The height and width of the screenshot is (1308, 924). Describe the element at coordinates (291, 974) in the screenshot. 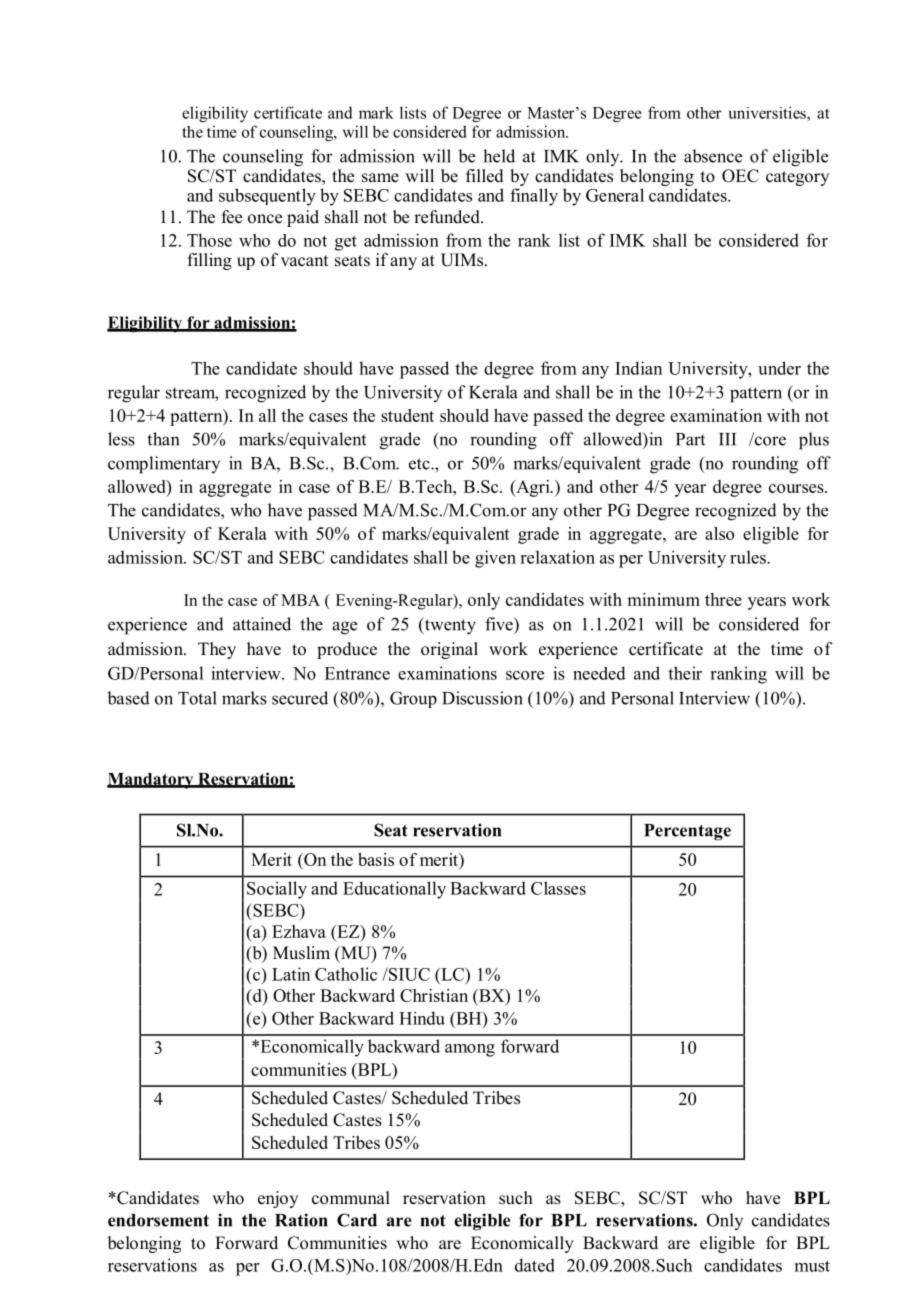

I see `Latin` at that location.
